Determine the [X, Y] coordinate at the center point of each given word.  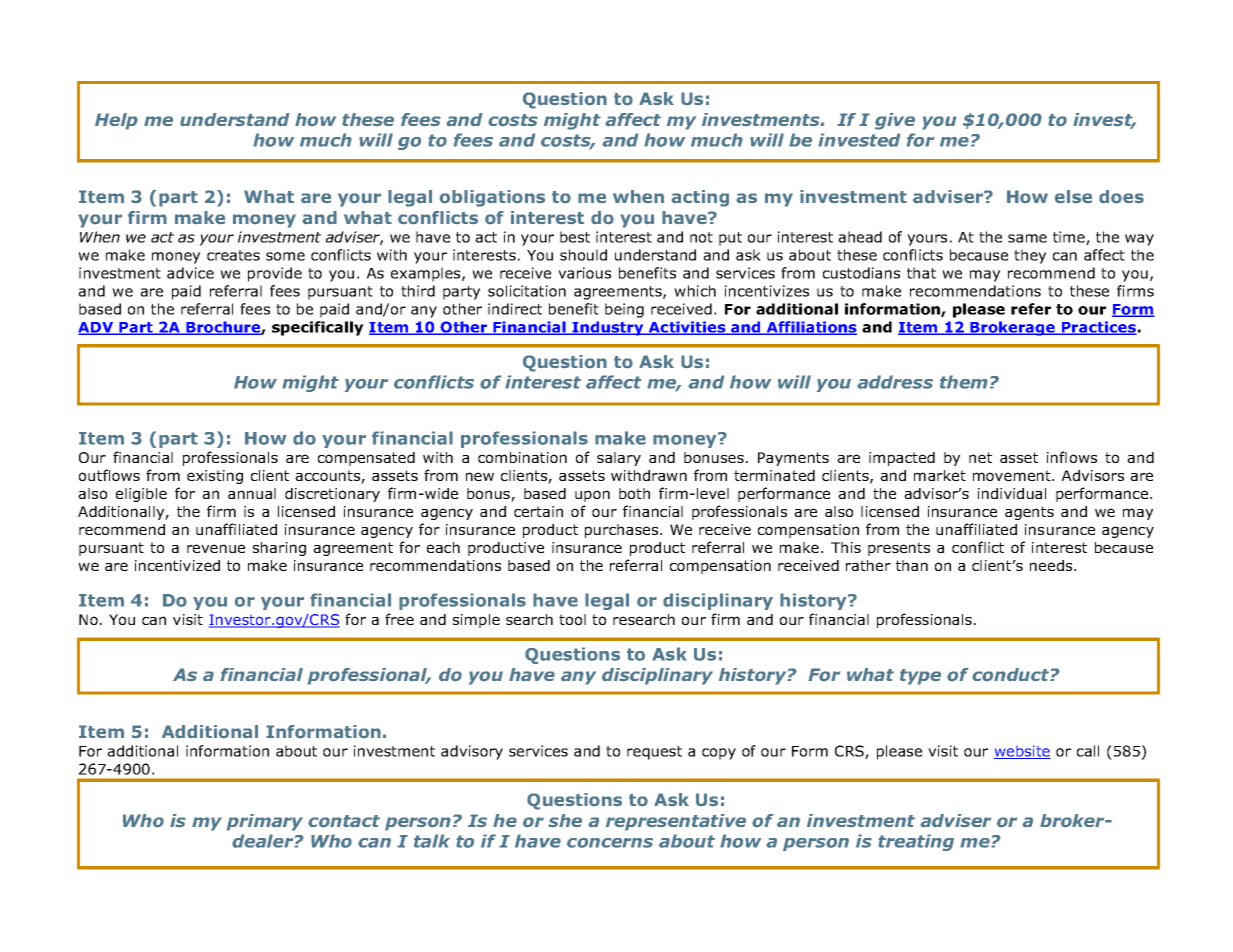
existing [215, 477]
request [654, 753]
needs [1052, 565]
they [1030, 256]
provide [275, 274]
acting [700, 198]
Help [116, 121]
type [920, 677]
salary [619, 459]
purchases [623, 531]
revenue [216, 548]
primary [265, 822]
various [584, 273]
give [895, 121]
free [399, 619]
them [964, 382]
